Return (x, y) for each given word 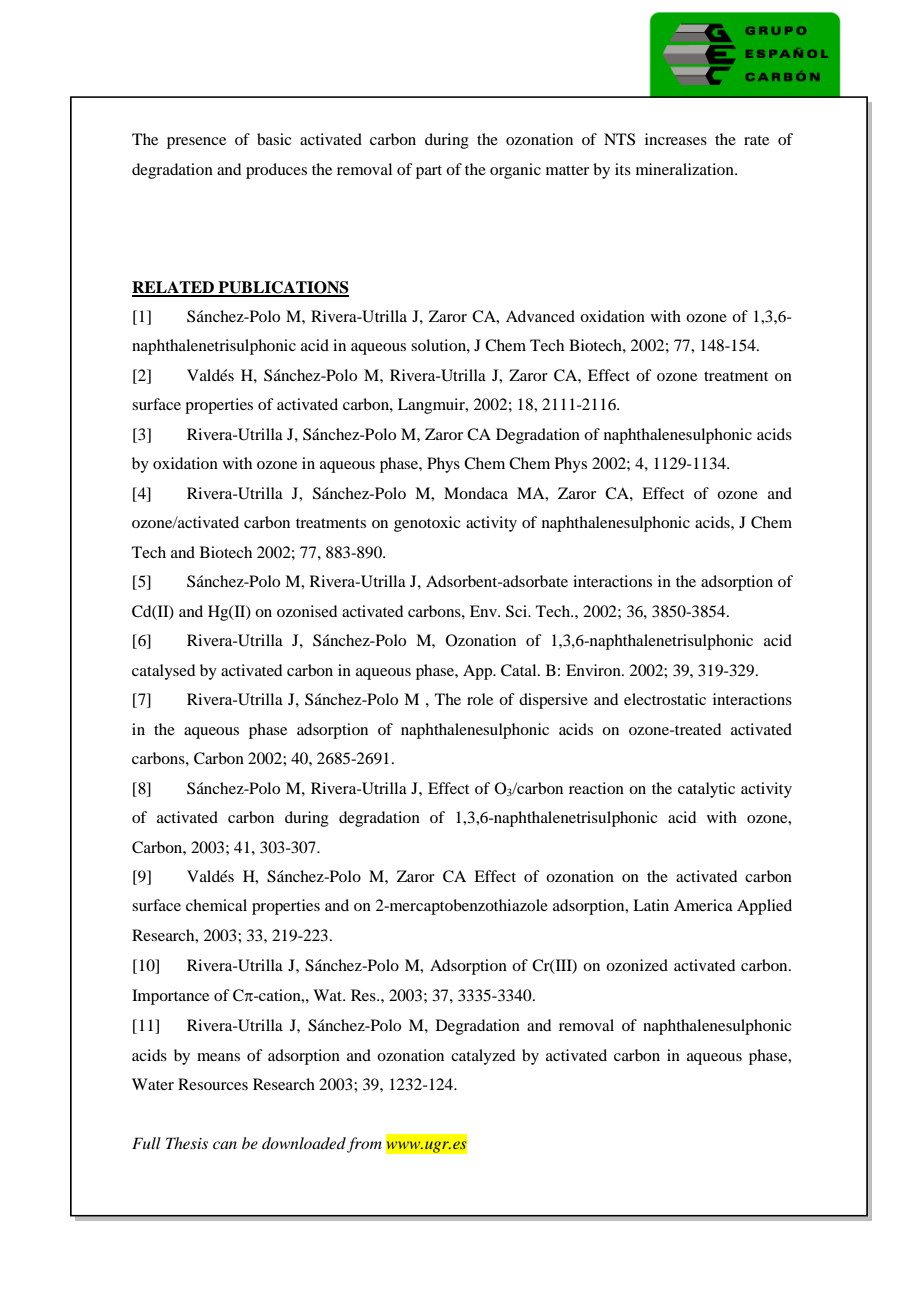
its (623, 169)
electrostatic (665, 699)
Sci (518, 611)
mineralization (686, 169)
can (225, 1145)
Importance (170, 997)
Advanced (540, 316)
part (429, 172)
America (703, 905)
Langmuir (432, 406)
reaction (596, 788)
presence (196, 143)
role (480, 699)
